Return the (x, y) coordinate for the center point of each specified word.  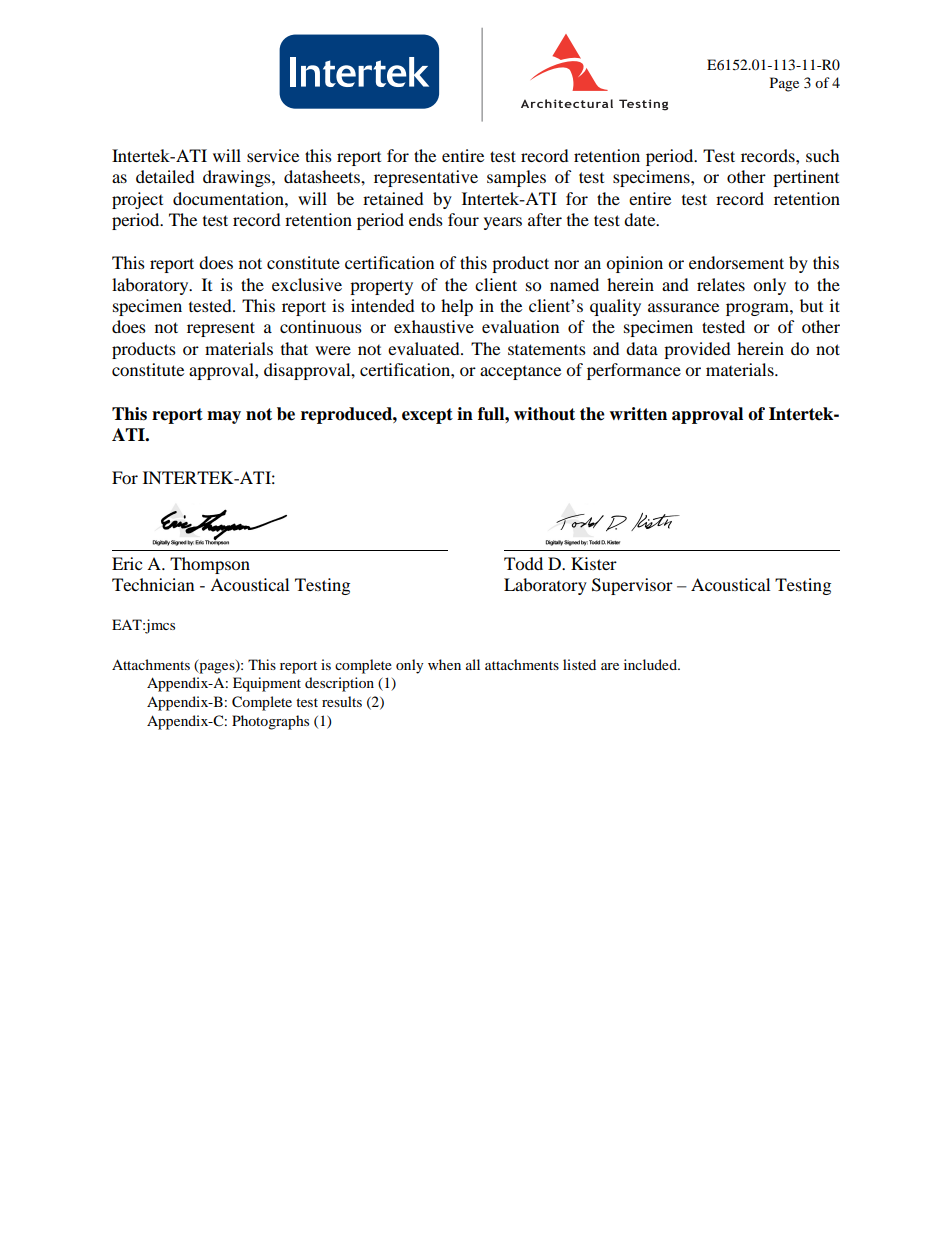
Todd (523, 563)
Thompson (210, 565)
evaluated (425, 348)
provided (697, 350)
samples (516, 178)
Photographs (270, 722)
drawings (238, 178)
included (651, 664)
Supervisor (632, 586)
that (294, 348)
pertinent (806, 178)
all (473, 664)
